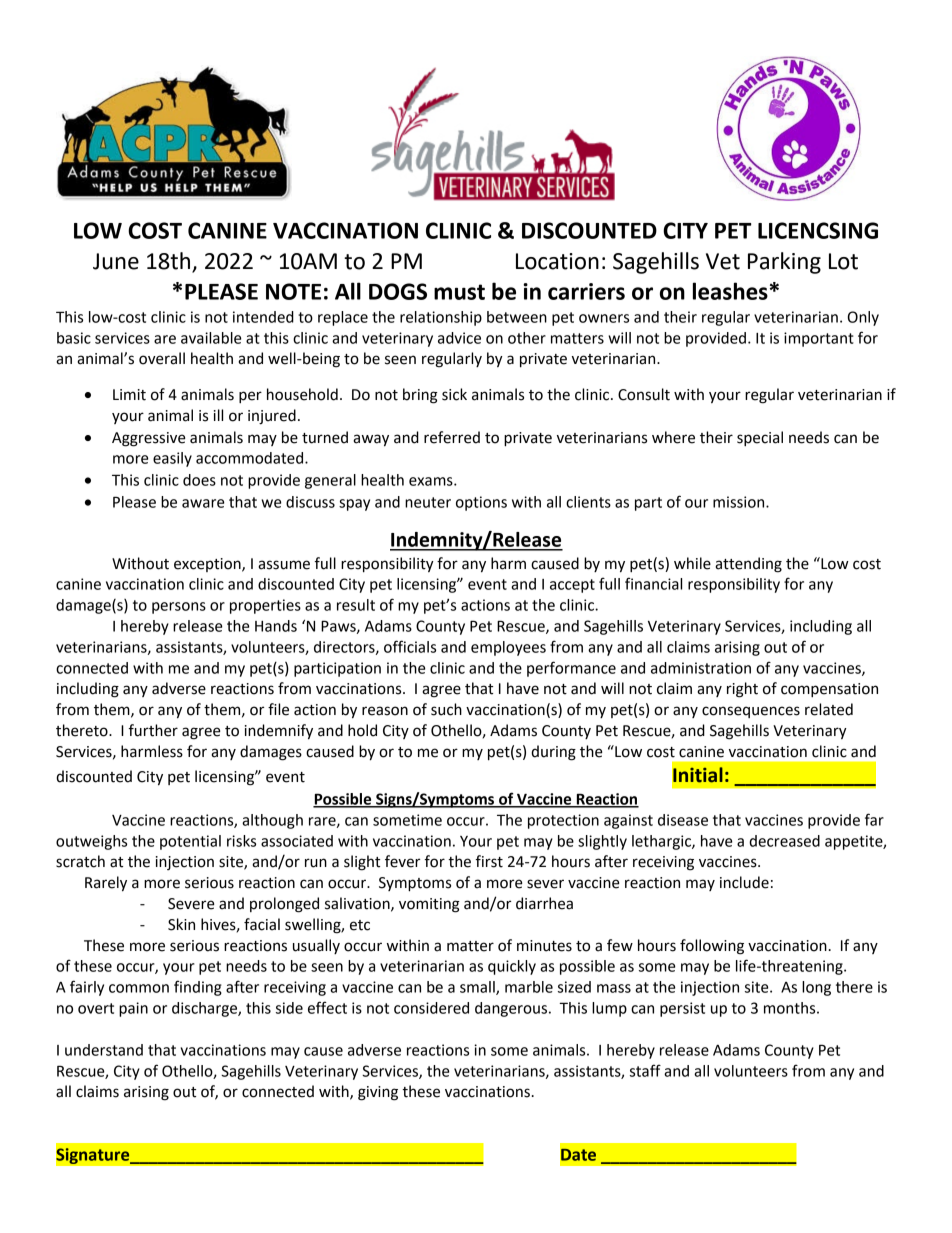 The height and width of the screenshot is (1233, 952). I want to click on further, so click(153, 730).
